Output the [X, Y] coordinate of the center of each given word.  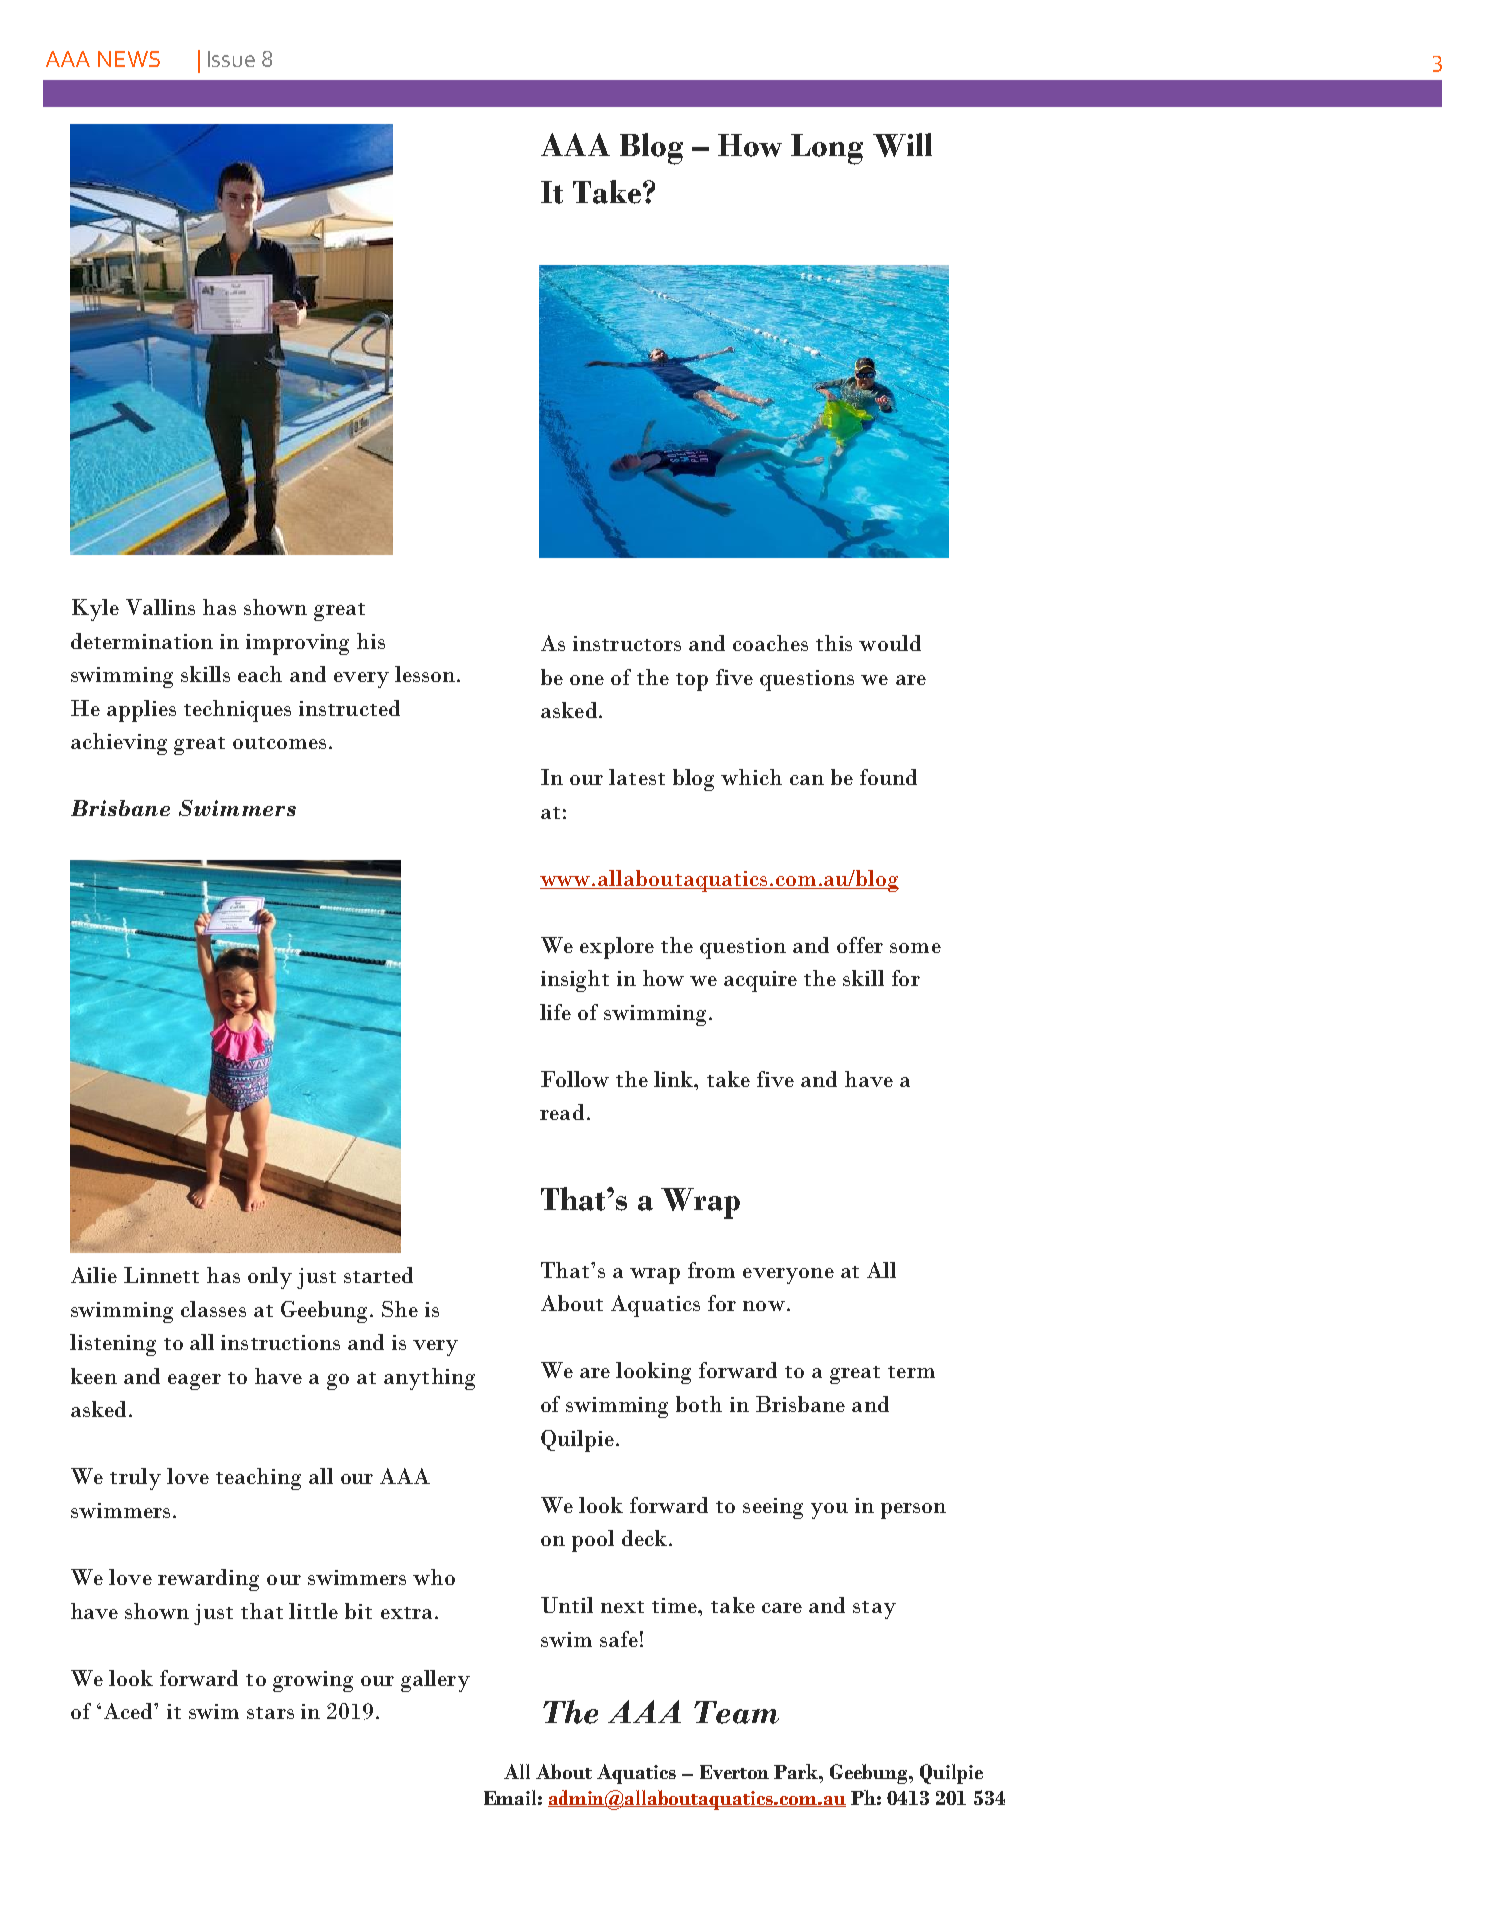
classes [213, 1309]
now [764, 1306]
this [834, 643]
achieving [119, 744]
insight [575, 981]
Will [902, 145]
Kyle [95, 610]
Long [827, 149]
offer [860, 945]
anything [429, 1379]
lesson [426, 674]
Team [736, 1712]
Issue [231, 59]
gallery [435, 1681]
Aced [129, 1711]
